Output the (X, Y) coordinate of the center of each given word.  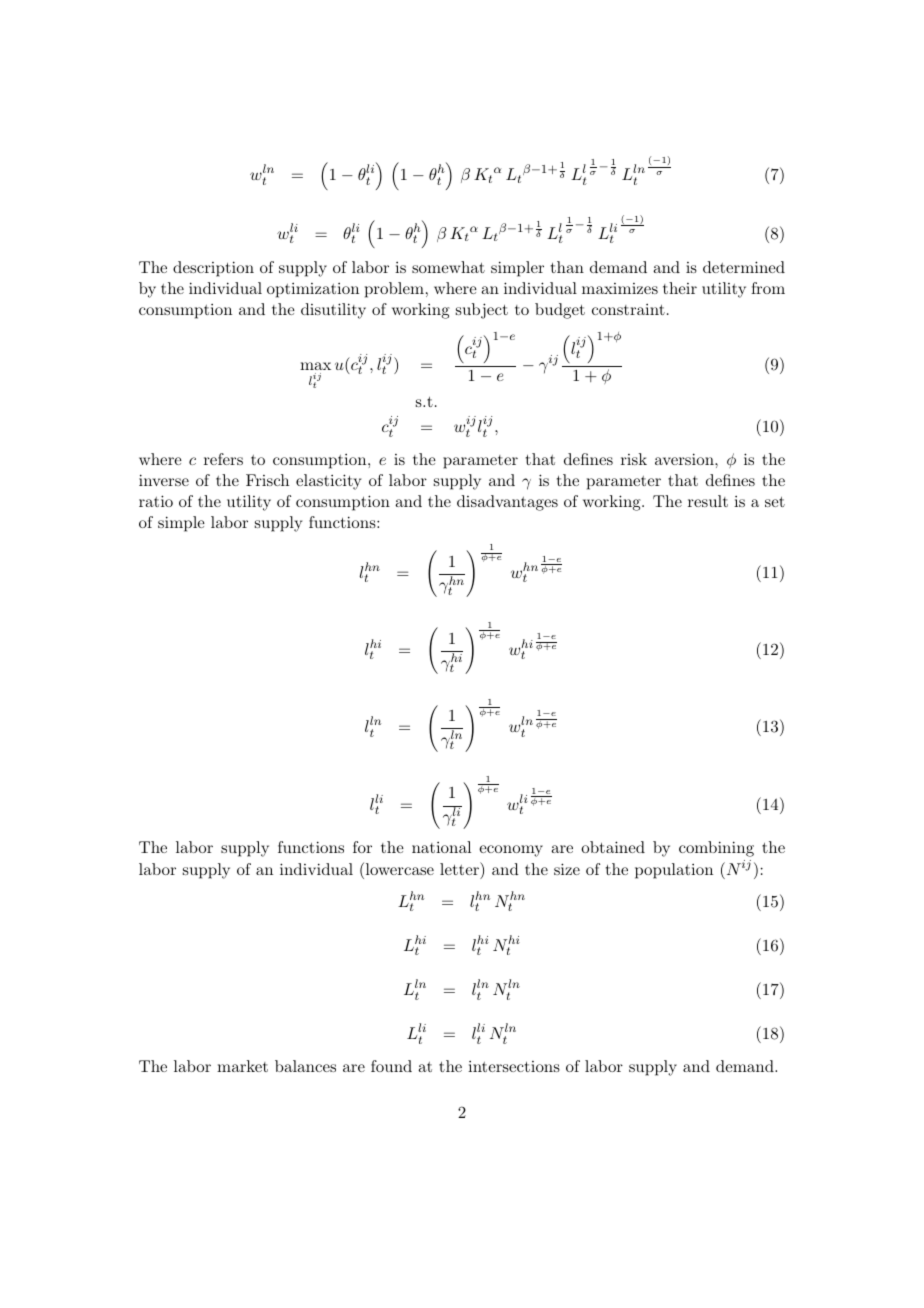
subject (482, 311)
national (441, 847)
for (362, 847)
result (708, 501)
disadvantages (507, 503)
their (680, 288)
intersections (514, 1066)
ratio (156, 501)
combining (716, 849)
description (213, 269)
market (242, 1066)
